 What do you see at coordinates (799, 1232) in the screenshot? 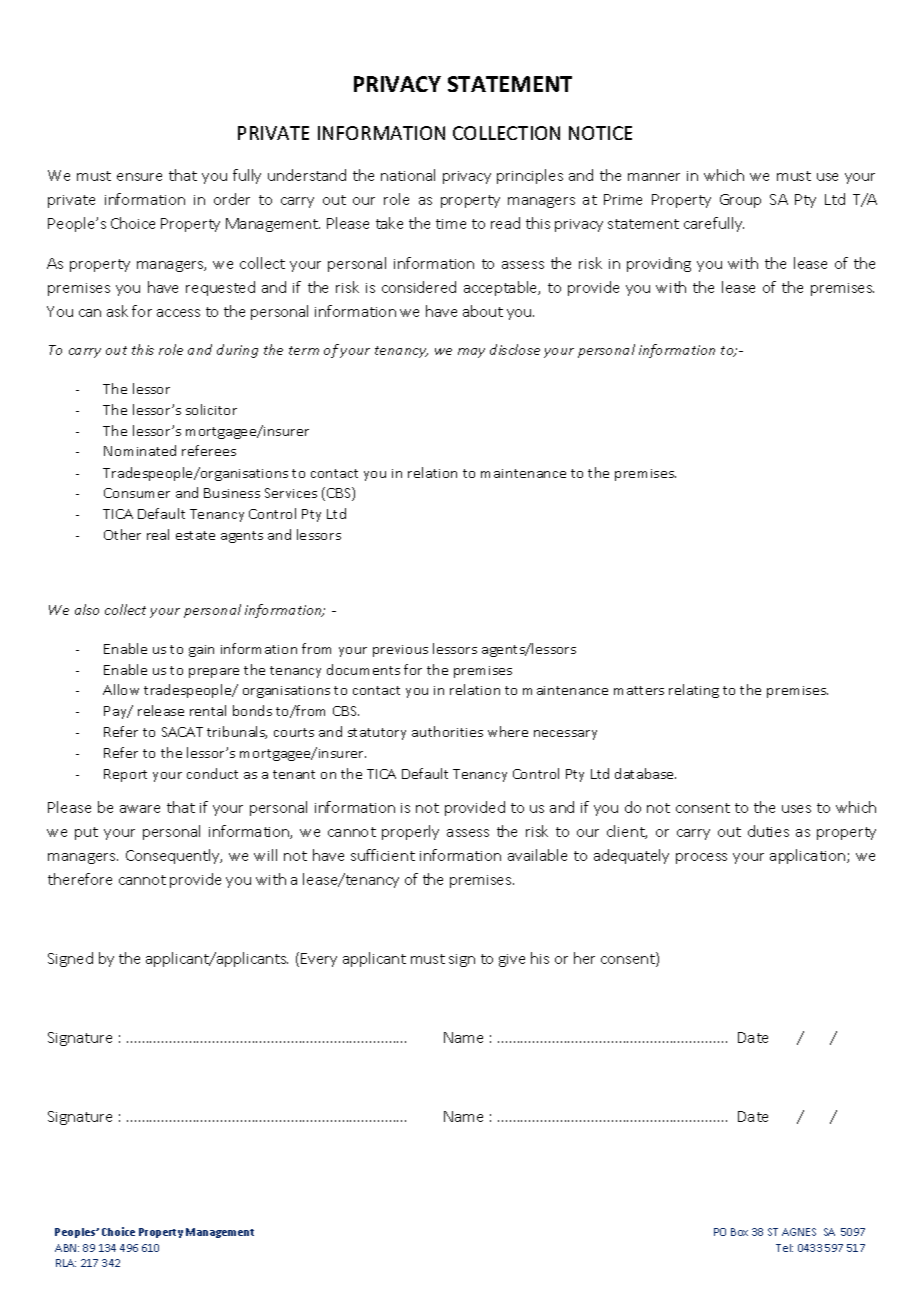
I see `AGNES` at bounding box center [799, 1232].
